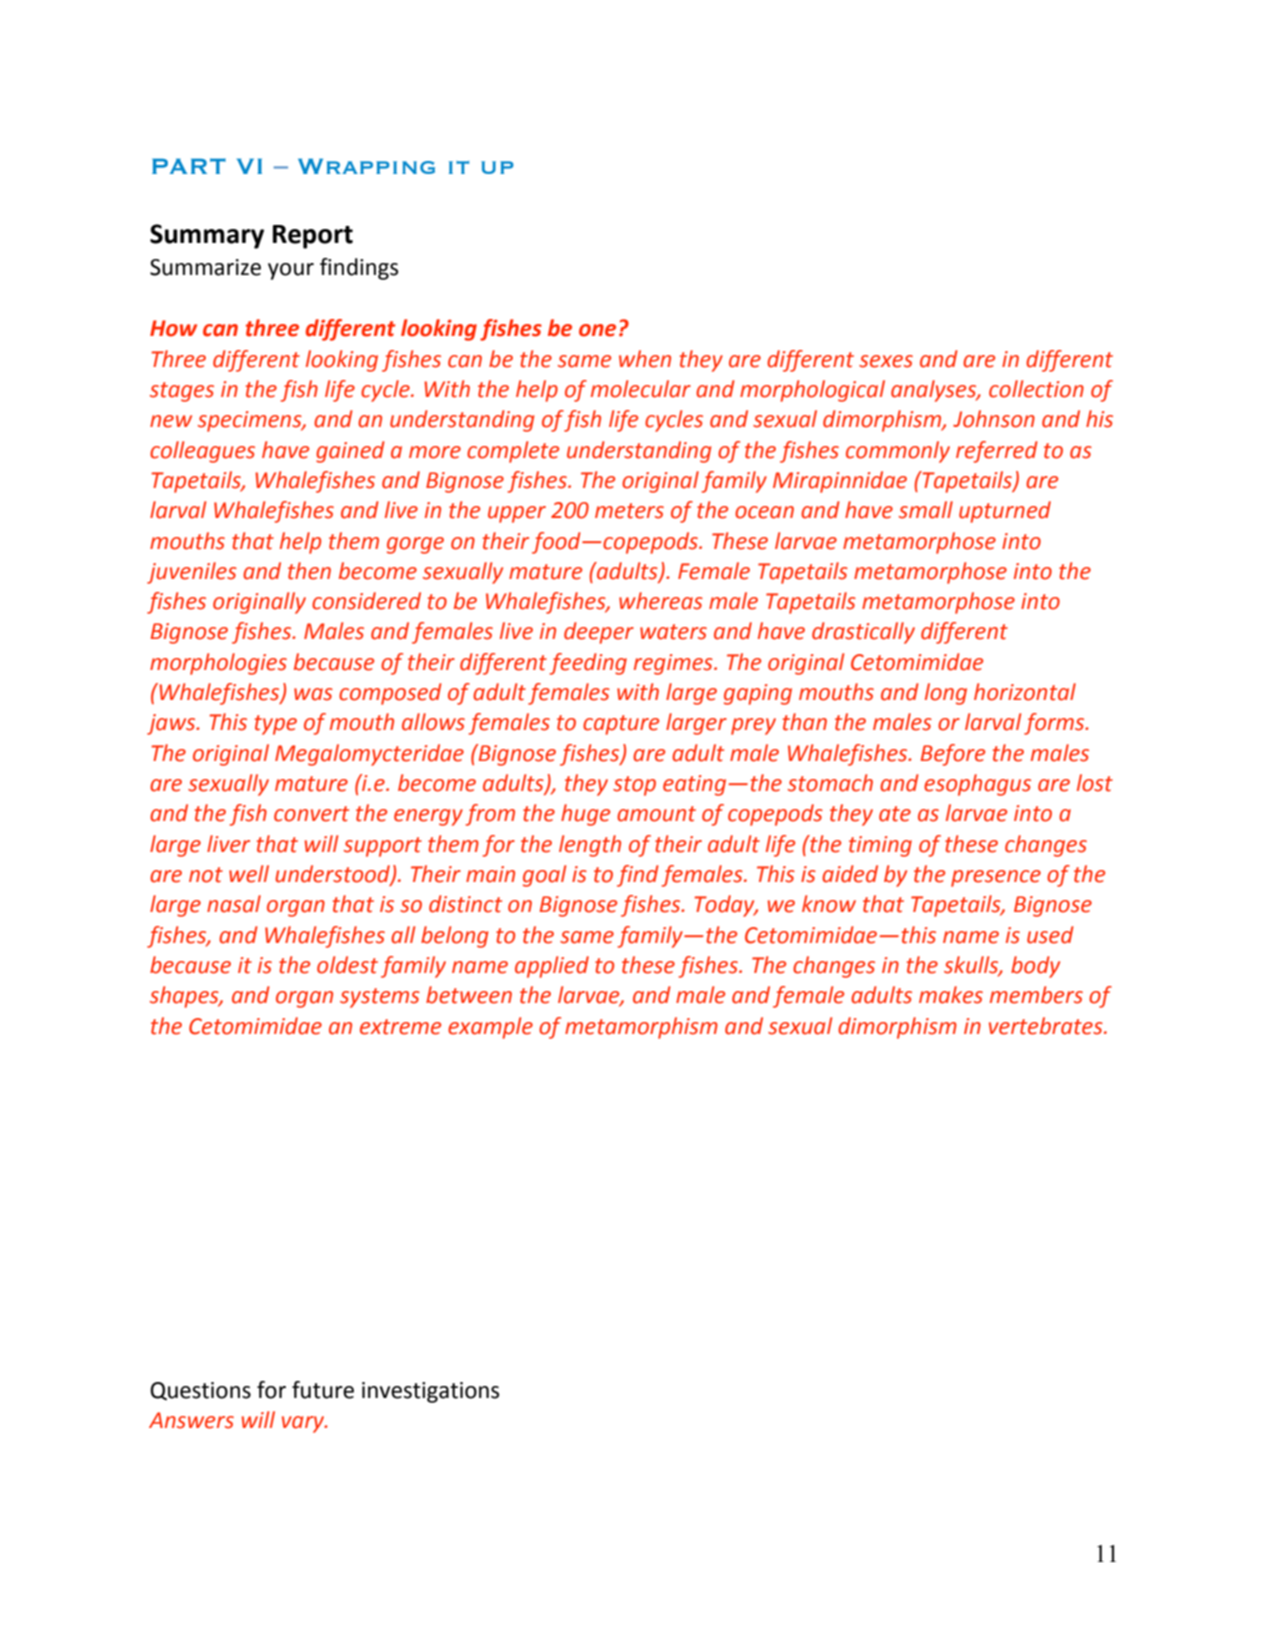 The image size is (1268, 1640). What do you see at coordinates (347, 965) in the page?
I see `oldest` at bounding box center [347, 965].
